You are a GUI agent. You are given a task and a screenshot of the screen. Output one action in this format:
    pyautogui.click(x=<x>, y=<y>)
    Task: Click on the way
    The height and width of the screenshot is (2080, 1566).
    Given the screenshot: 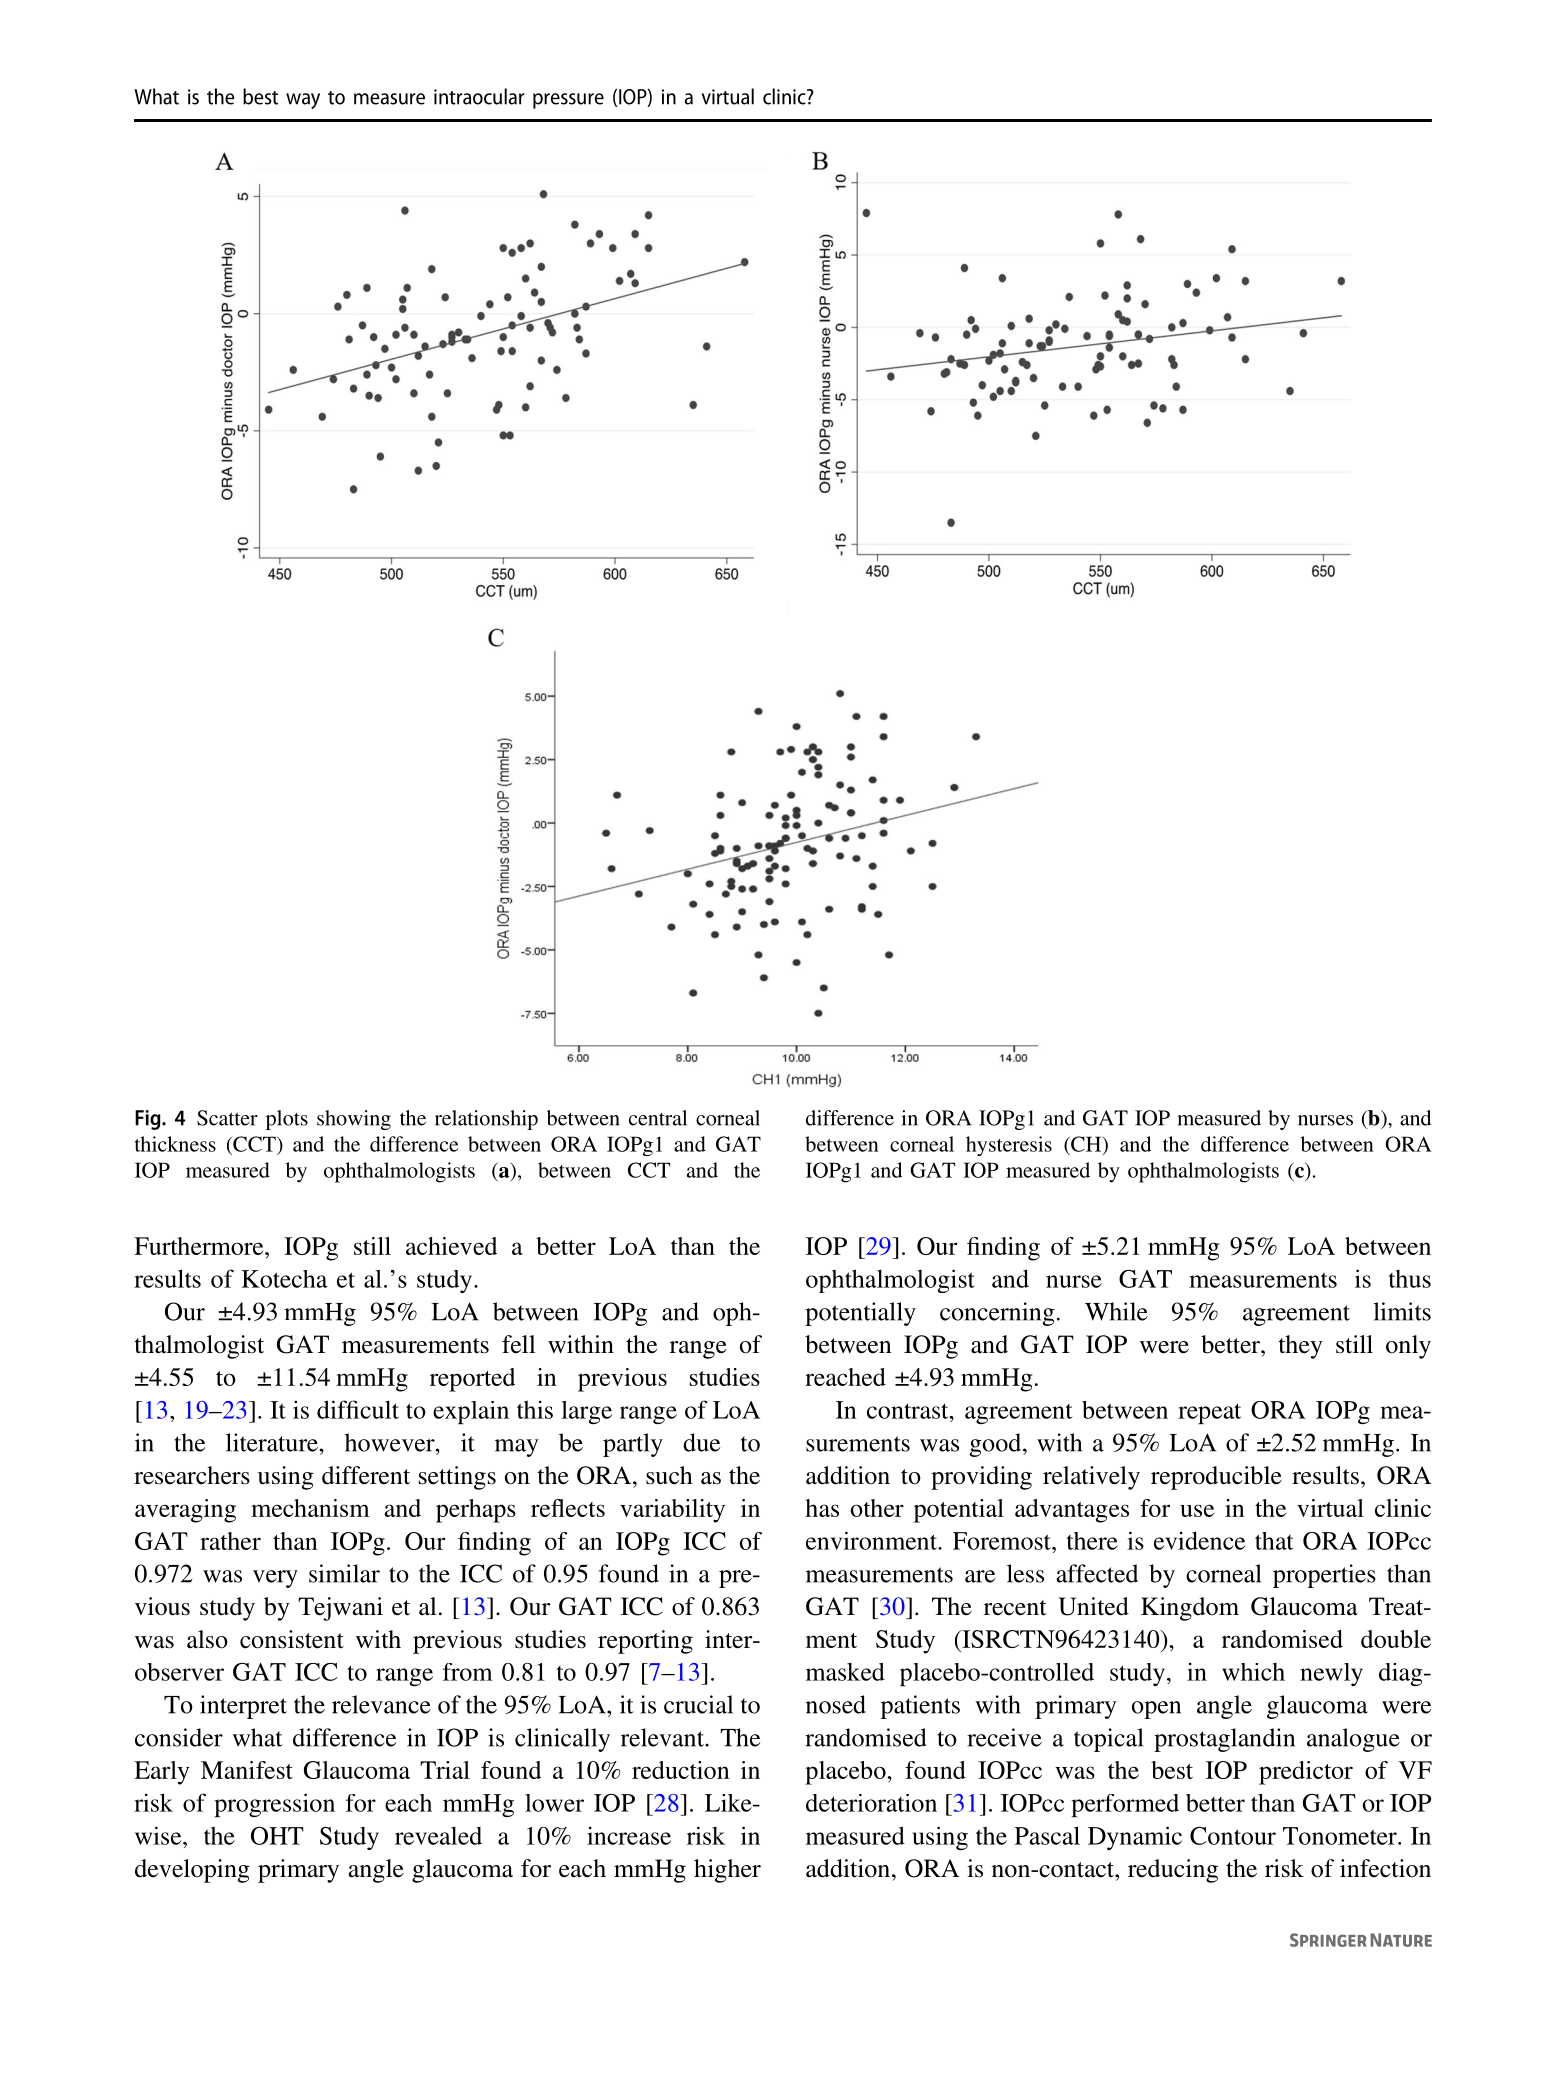 What is the action you would take?
    pyautogui.click(x=303, y=101)
